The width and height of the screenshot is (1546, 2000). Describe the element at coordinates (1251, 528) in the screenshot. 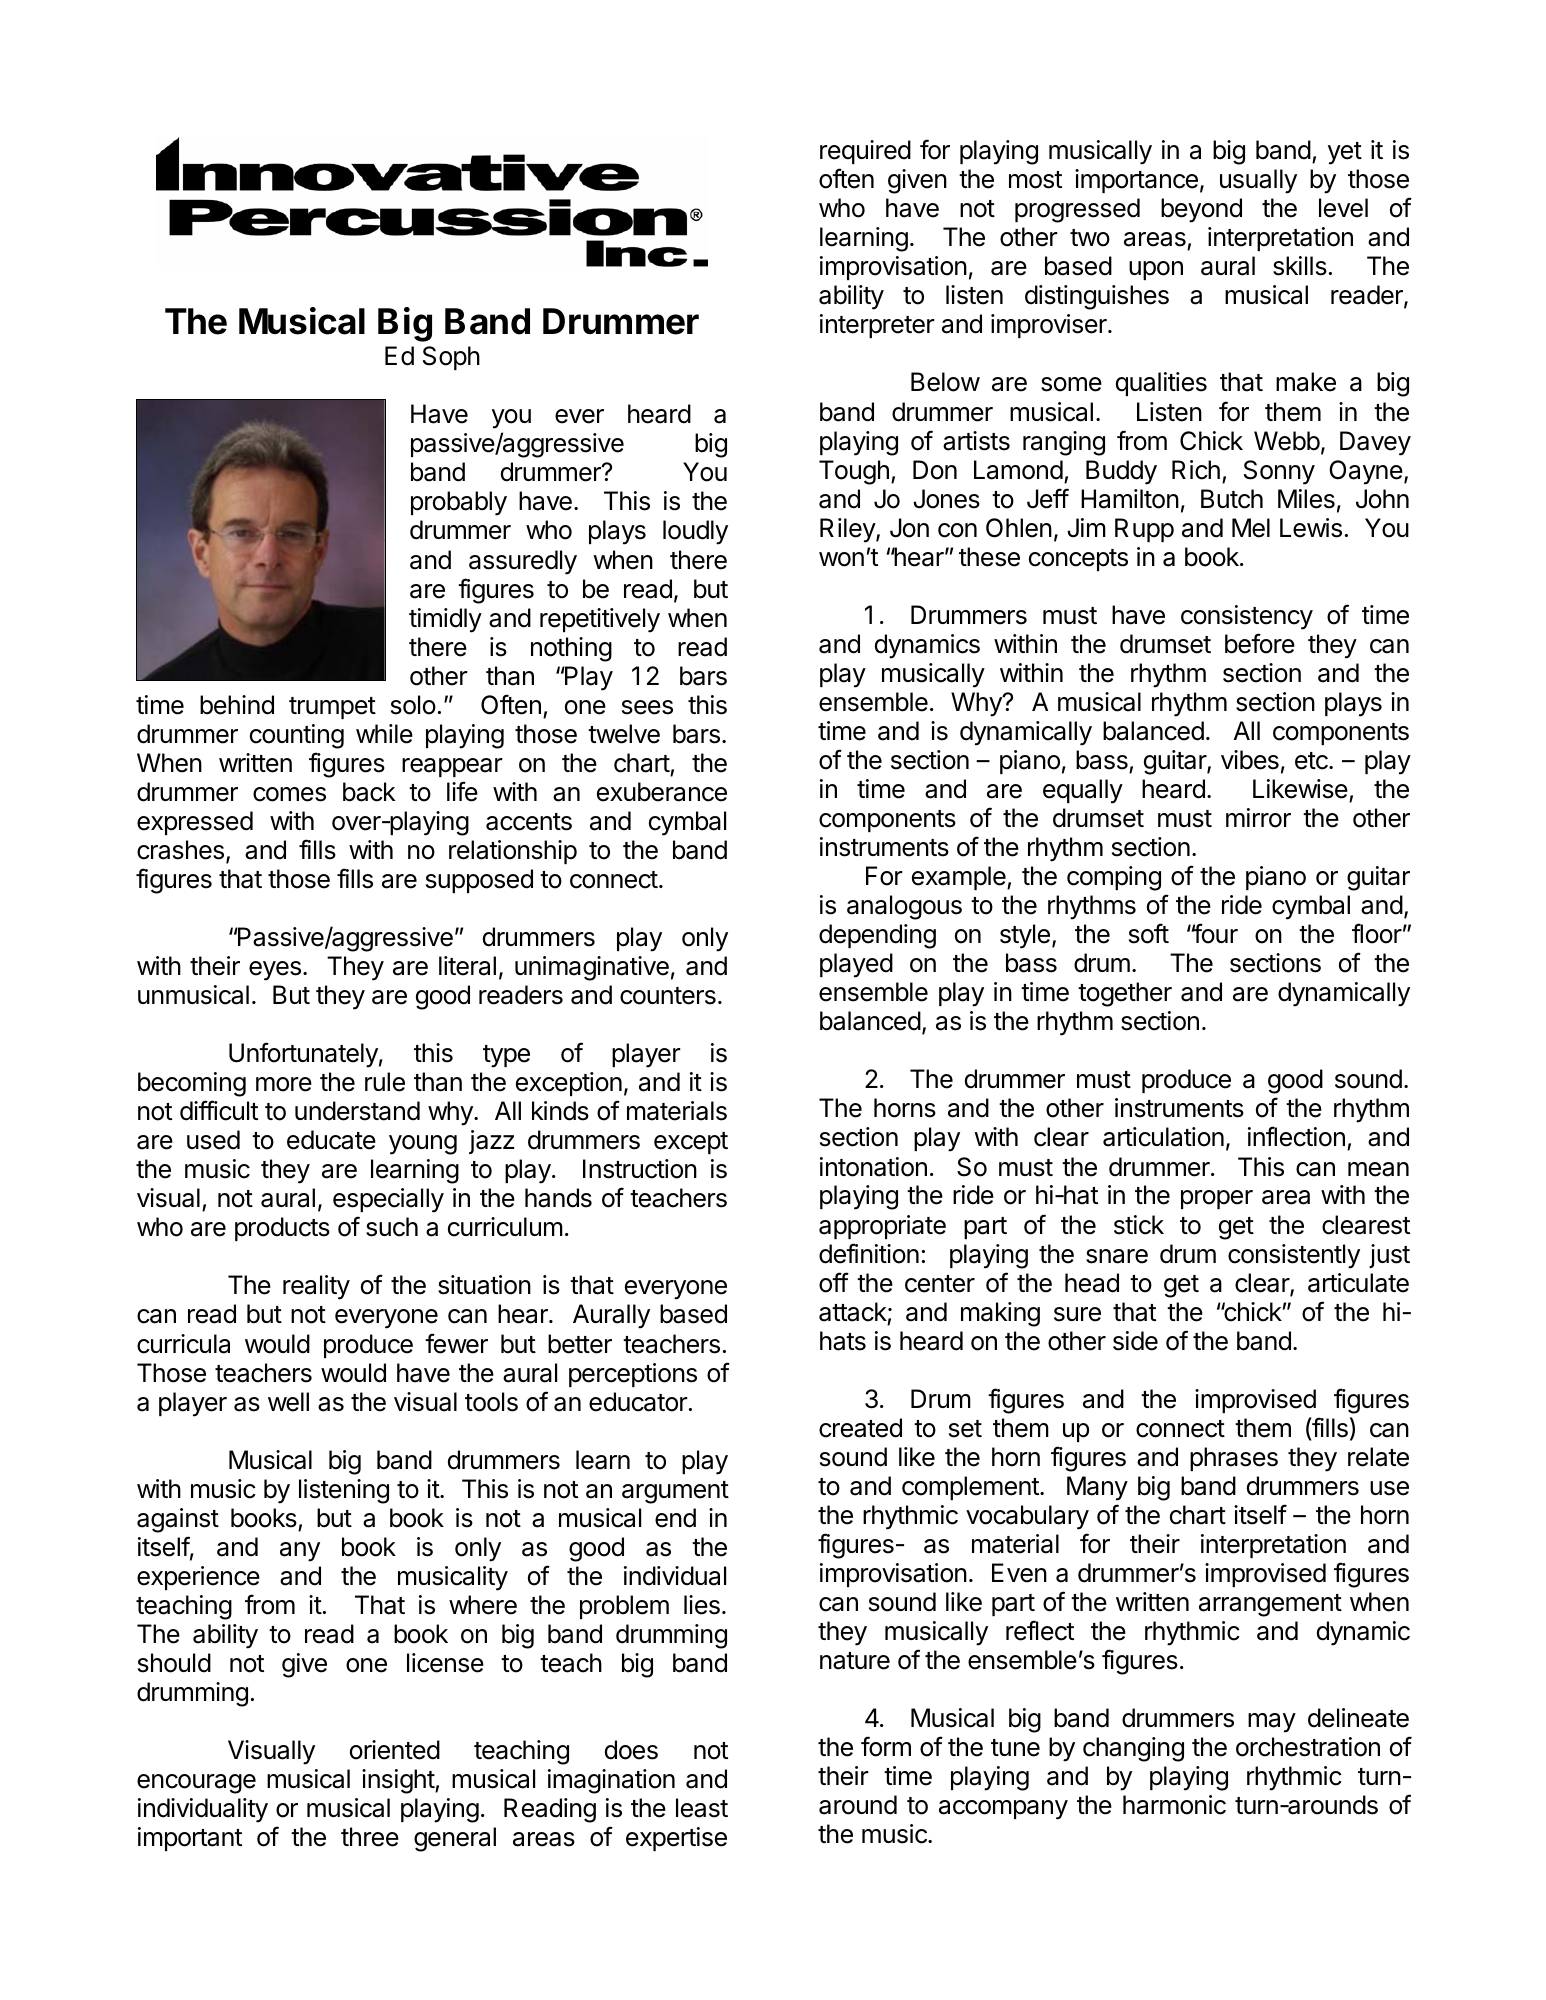

I see `Mel` at that location.
